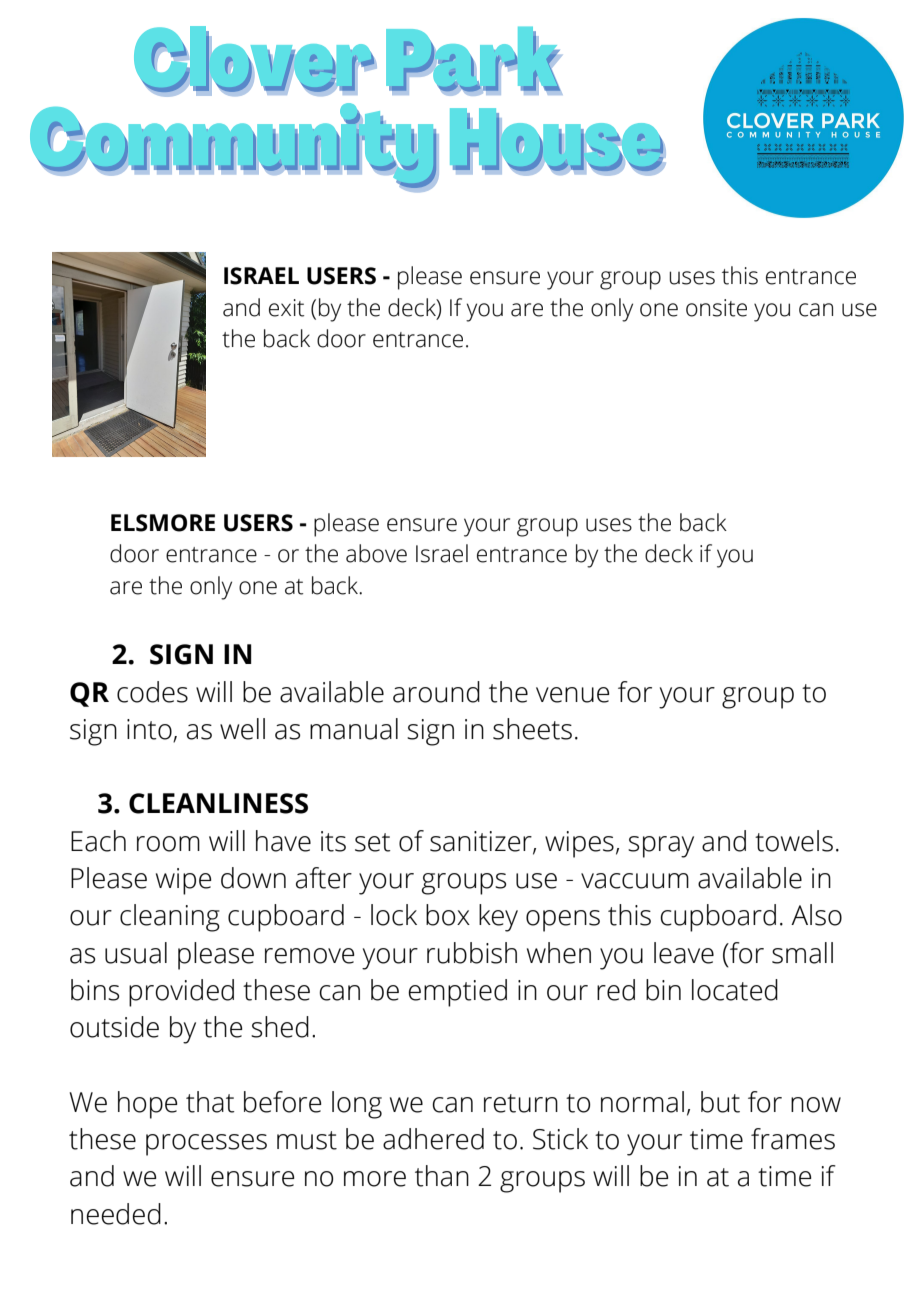  Describe the element at coordinates (436, 692) in the document. I see `around` at that location.
